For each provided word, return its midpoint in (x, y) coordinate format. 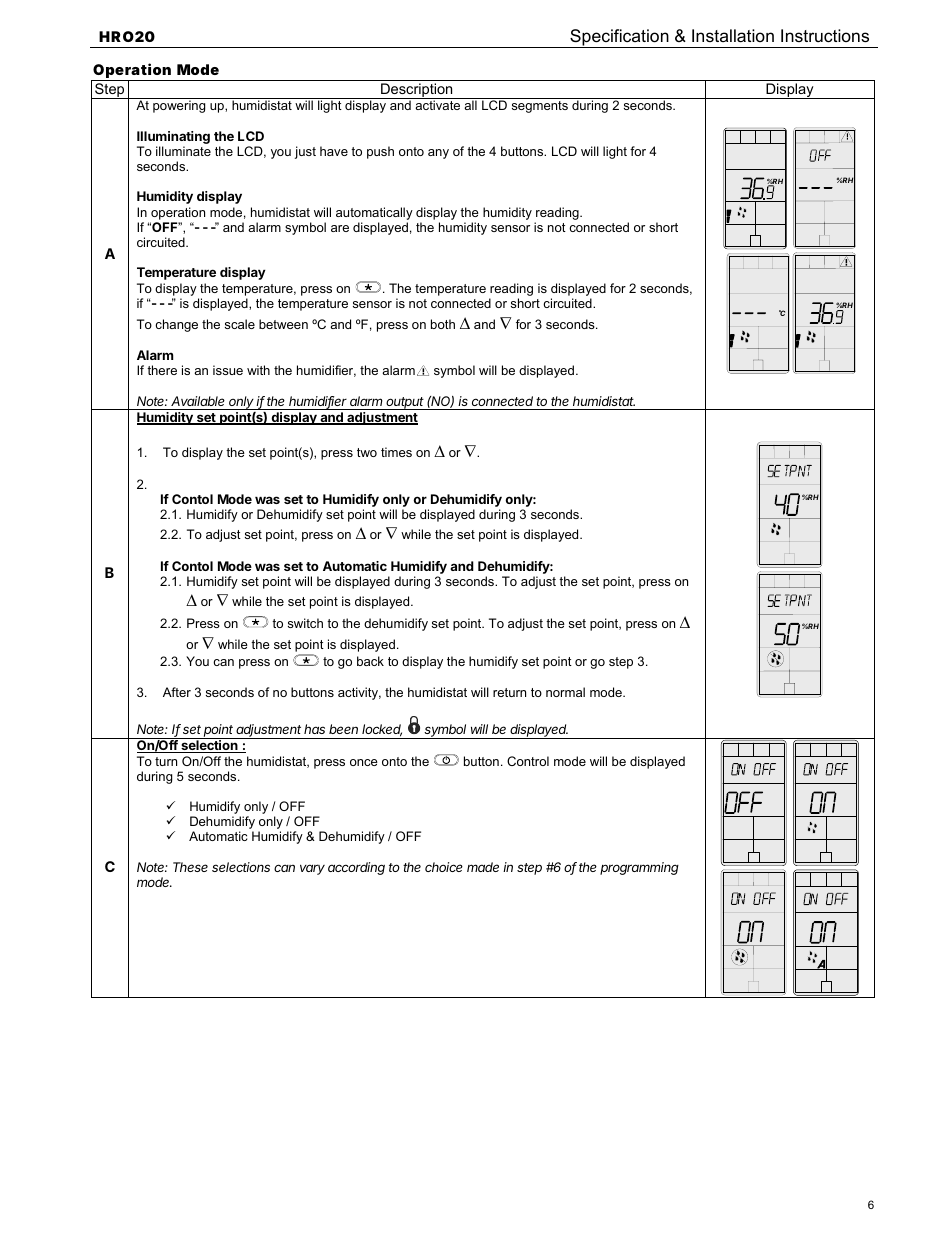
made (483, 867)
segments (540, 107)
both (443, 324)
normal (565, 692)
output (405, 403)
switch (305, 623)
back (370, 661)
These (190, 867)
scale (240, 324)
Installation (733, 36)
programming (639, 868)
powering (179, 106)
